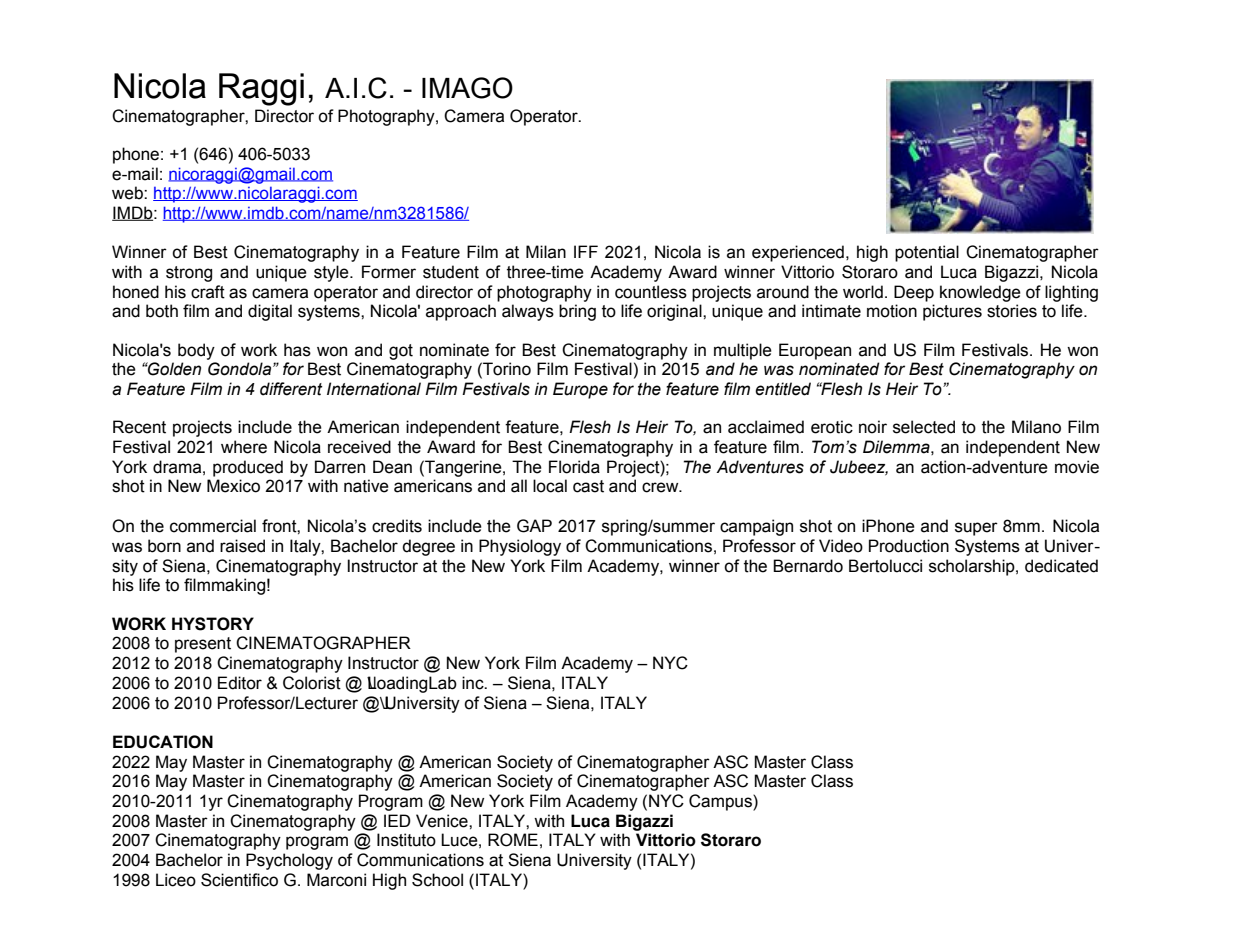 This screenshot has width=1233, height=952. I want to click on craft, so click(208, 292).
